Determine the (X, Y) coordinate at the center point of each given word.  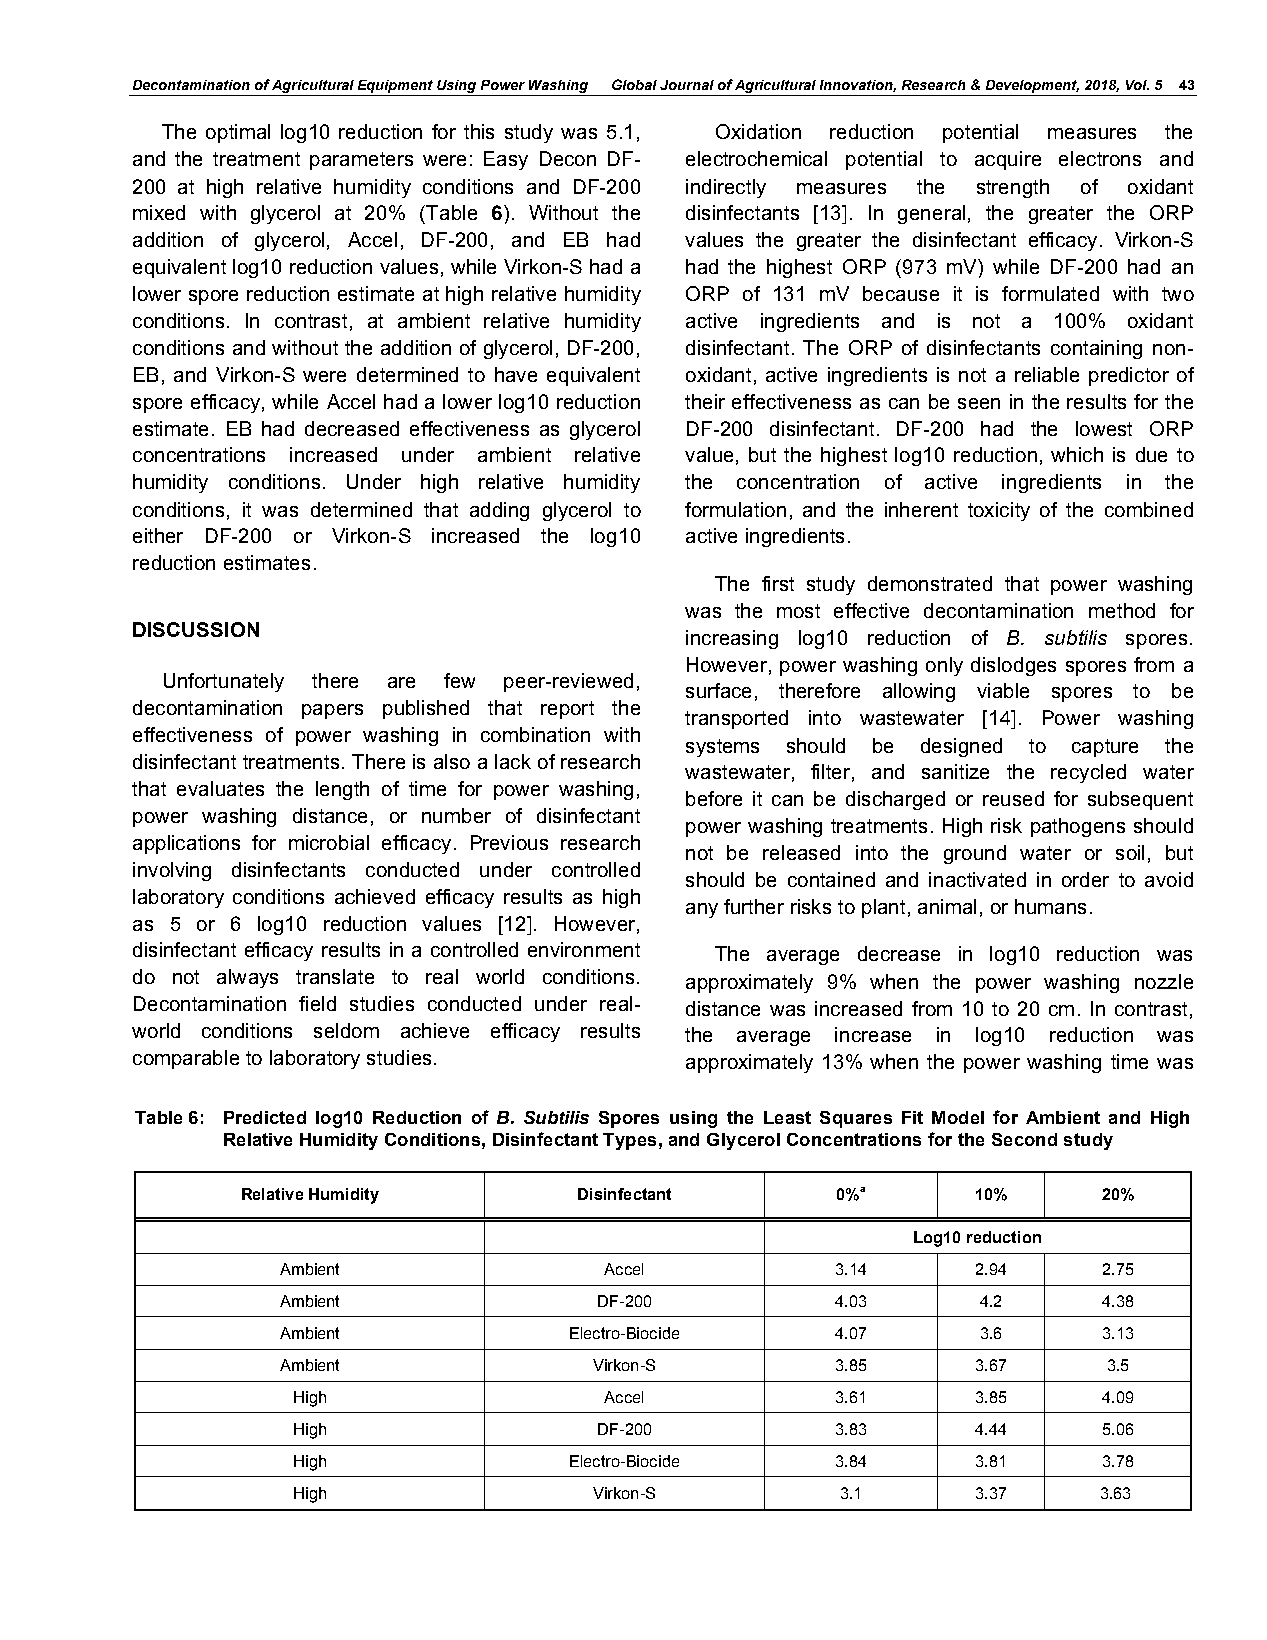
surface (718, 690)
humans (1050, 906)
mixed (159, 212)
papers (332, 711)
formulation (735, 509)
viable (1003, 690)
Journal (687, 85)
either (158, 535)
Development (1032, 86)
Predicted (265, 1117)
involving (172, 871)
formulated (1050, 293)
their (705, 401)
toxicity (999, 511)
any (702, 910)
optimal (238, 133)
